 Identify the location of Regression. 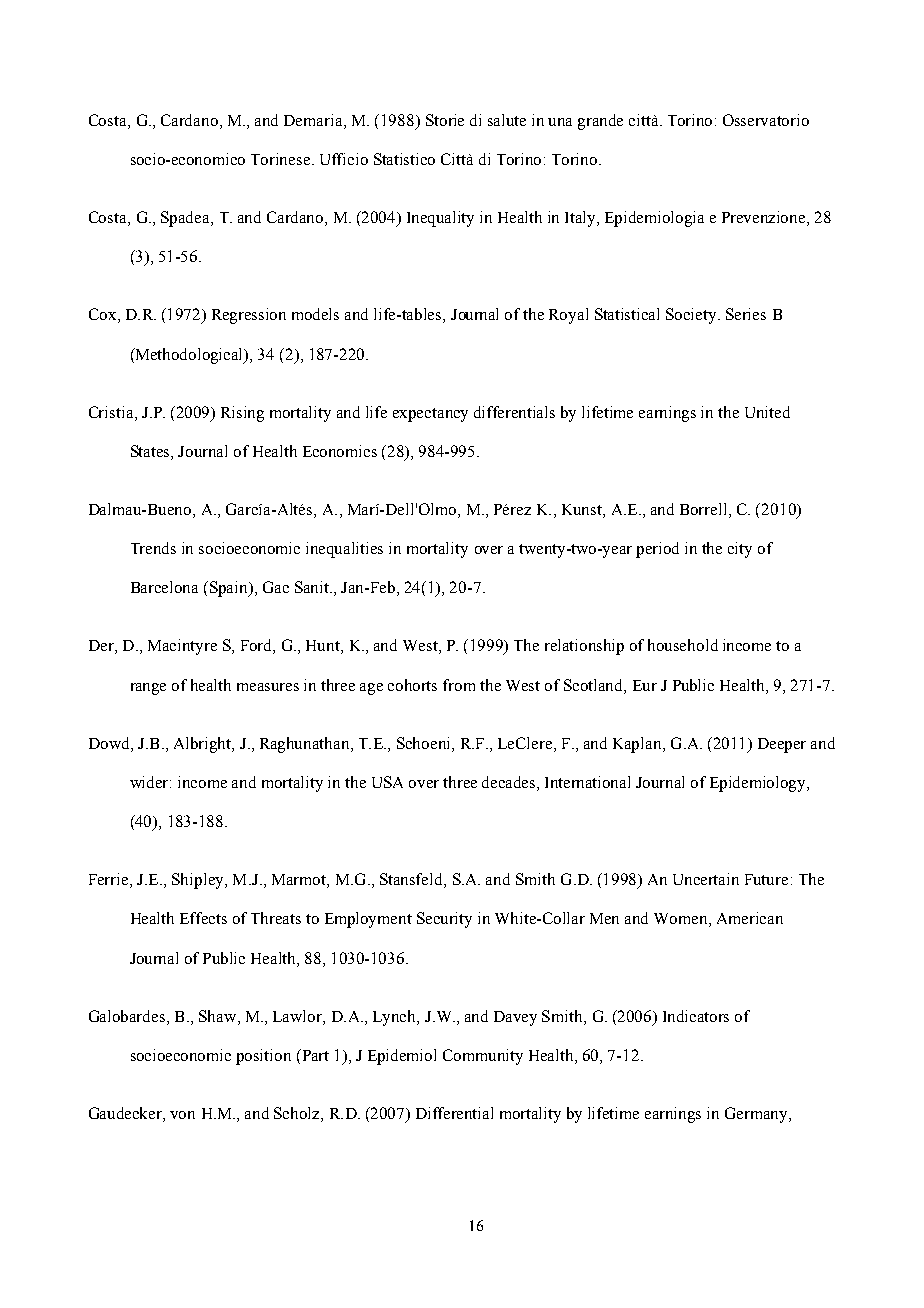
(249, 316).
